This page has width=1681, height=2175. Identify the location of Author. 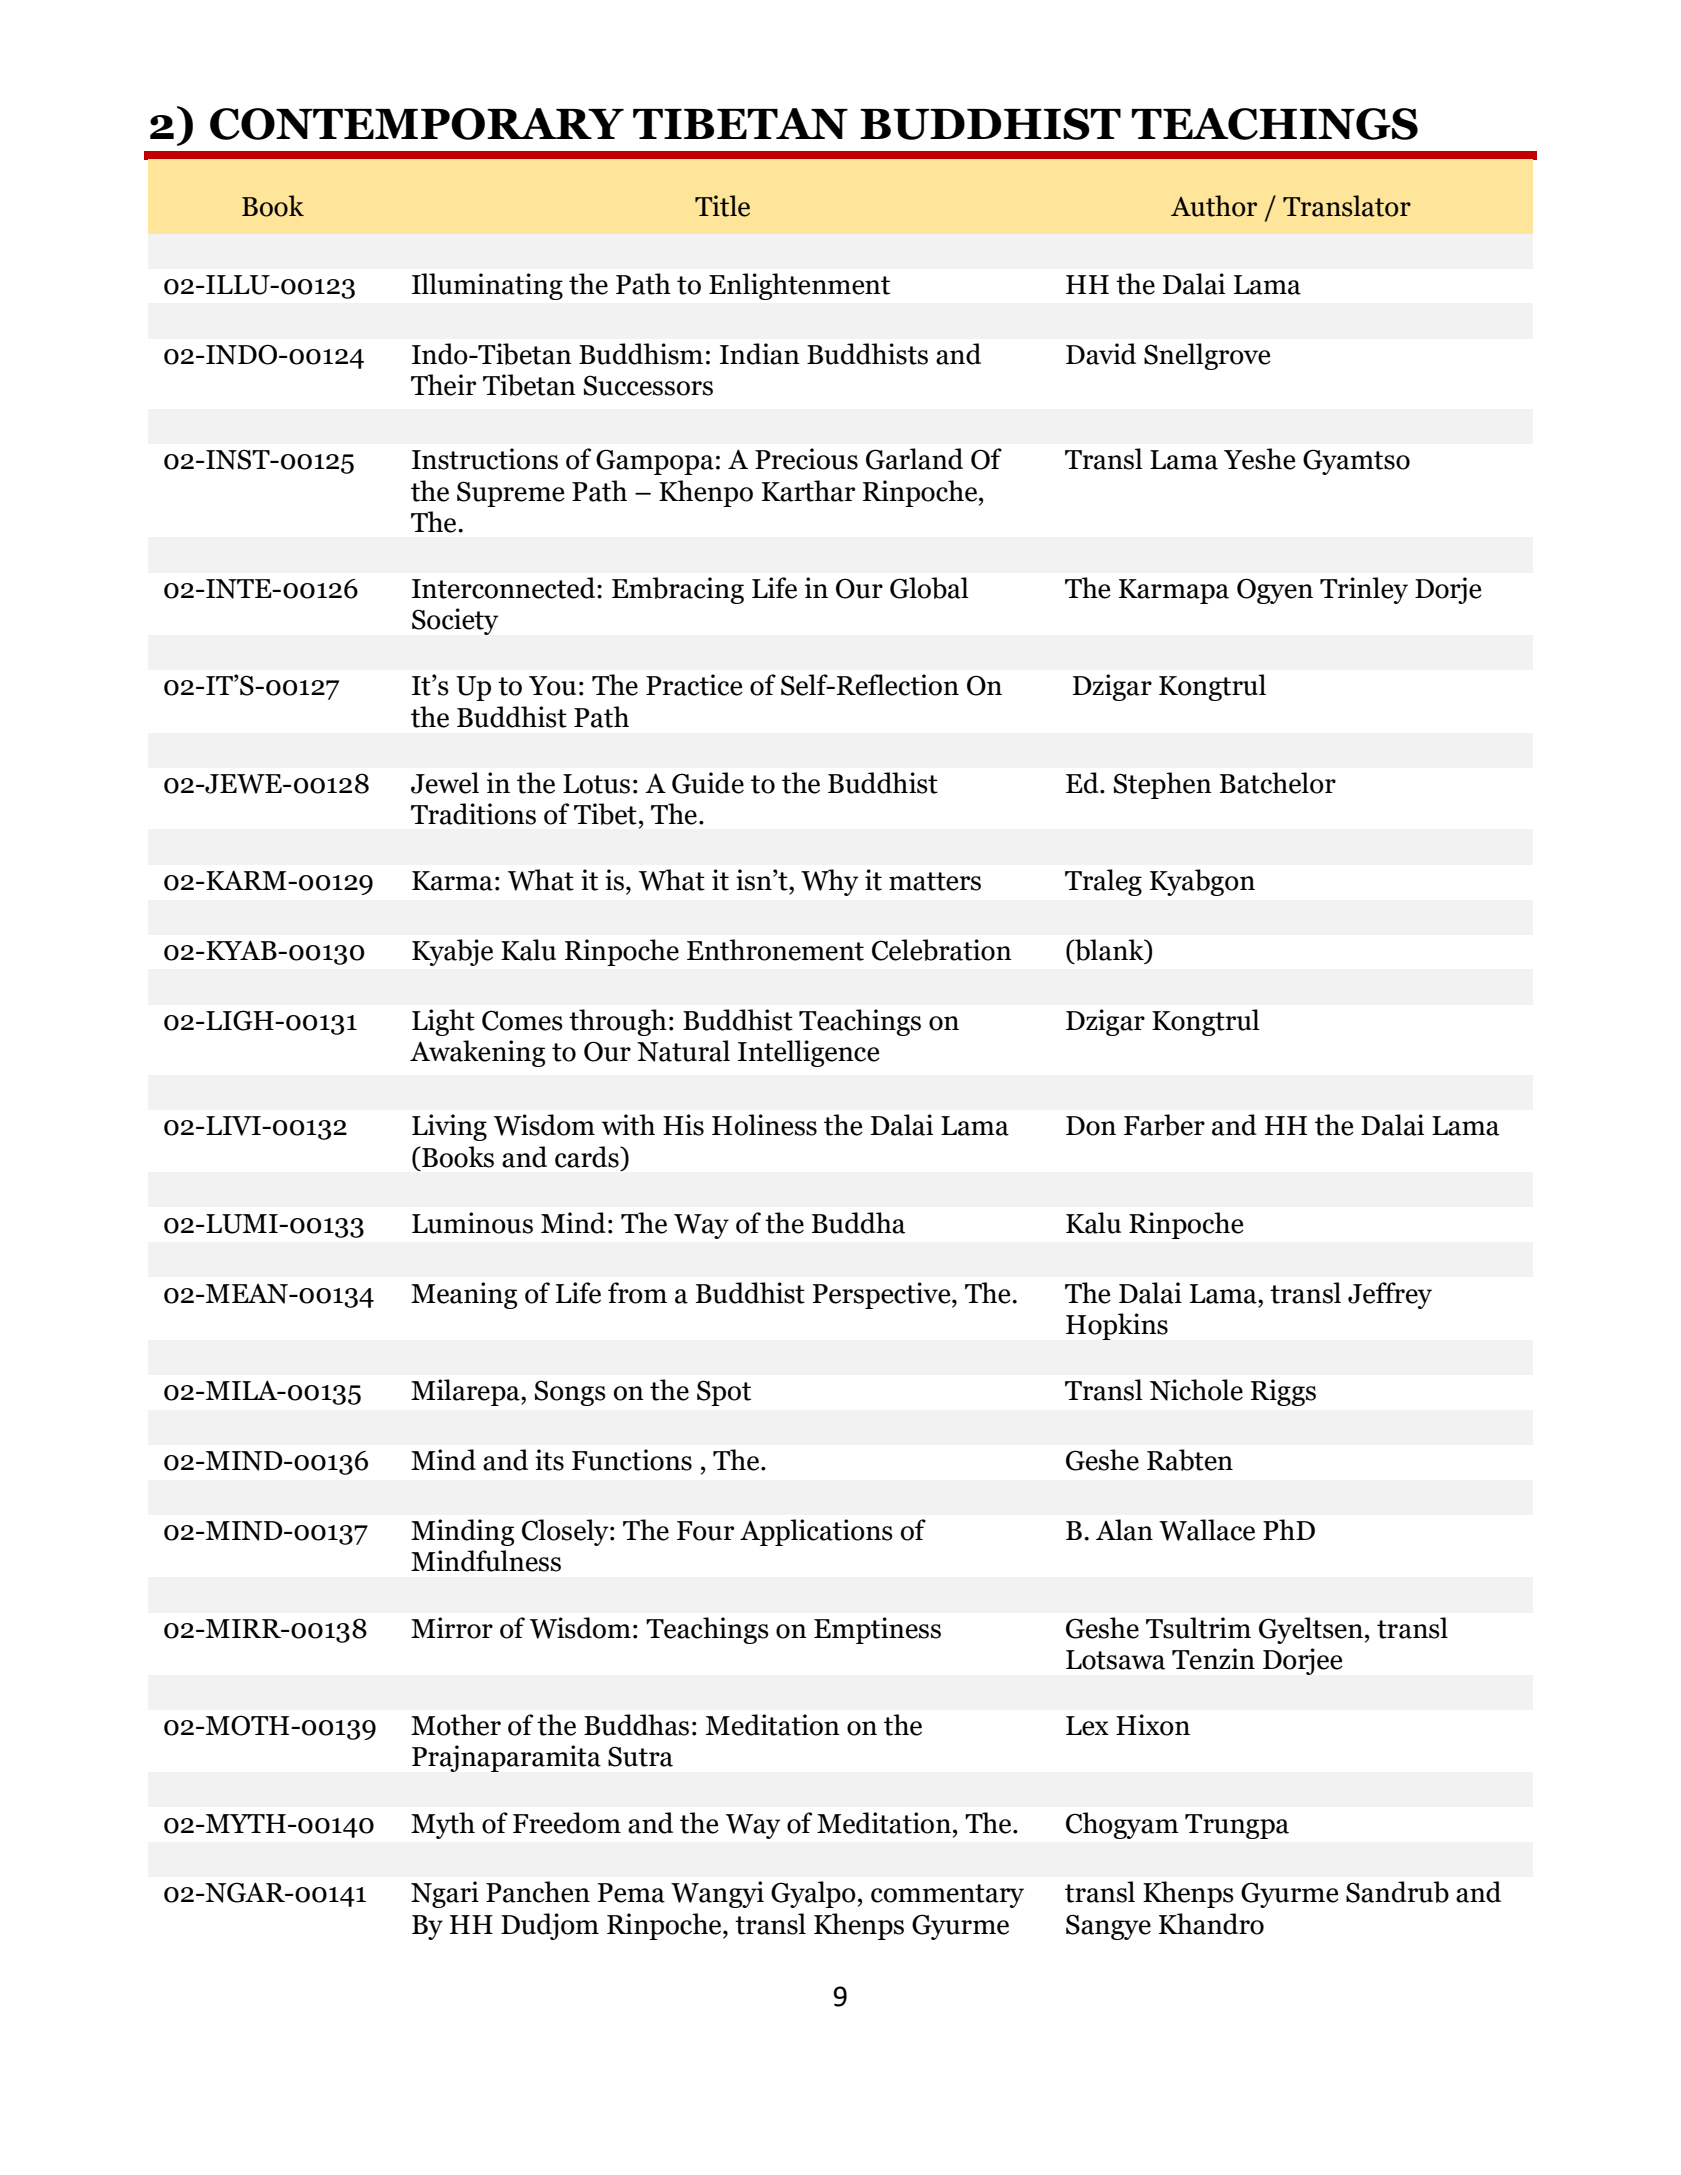
(1214, 206).
